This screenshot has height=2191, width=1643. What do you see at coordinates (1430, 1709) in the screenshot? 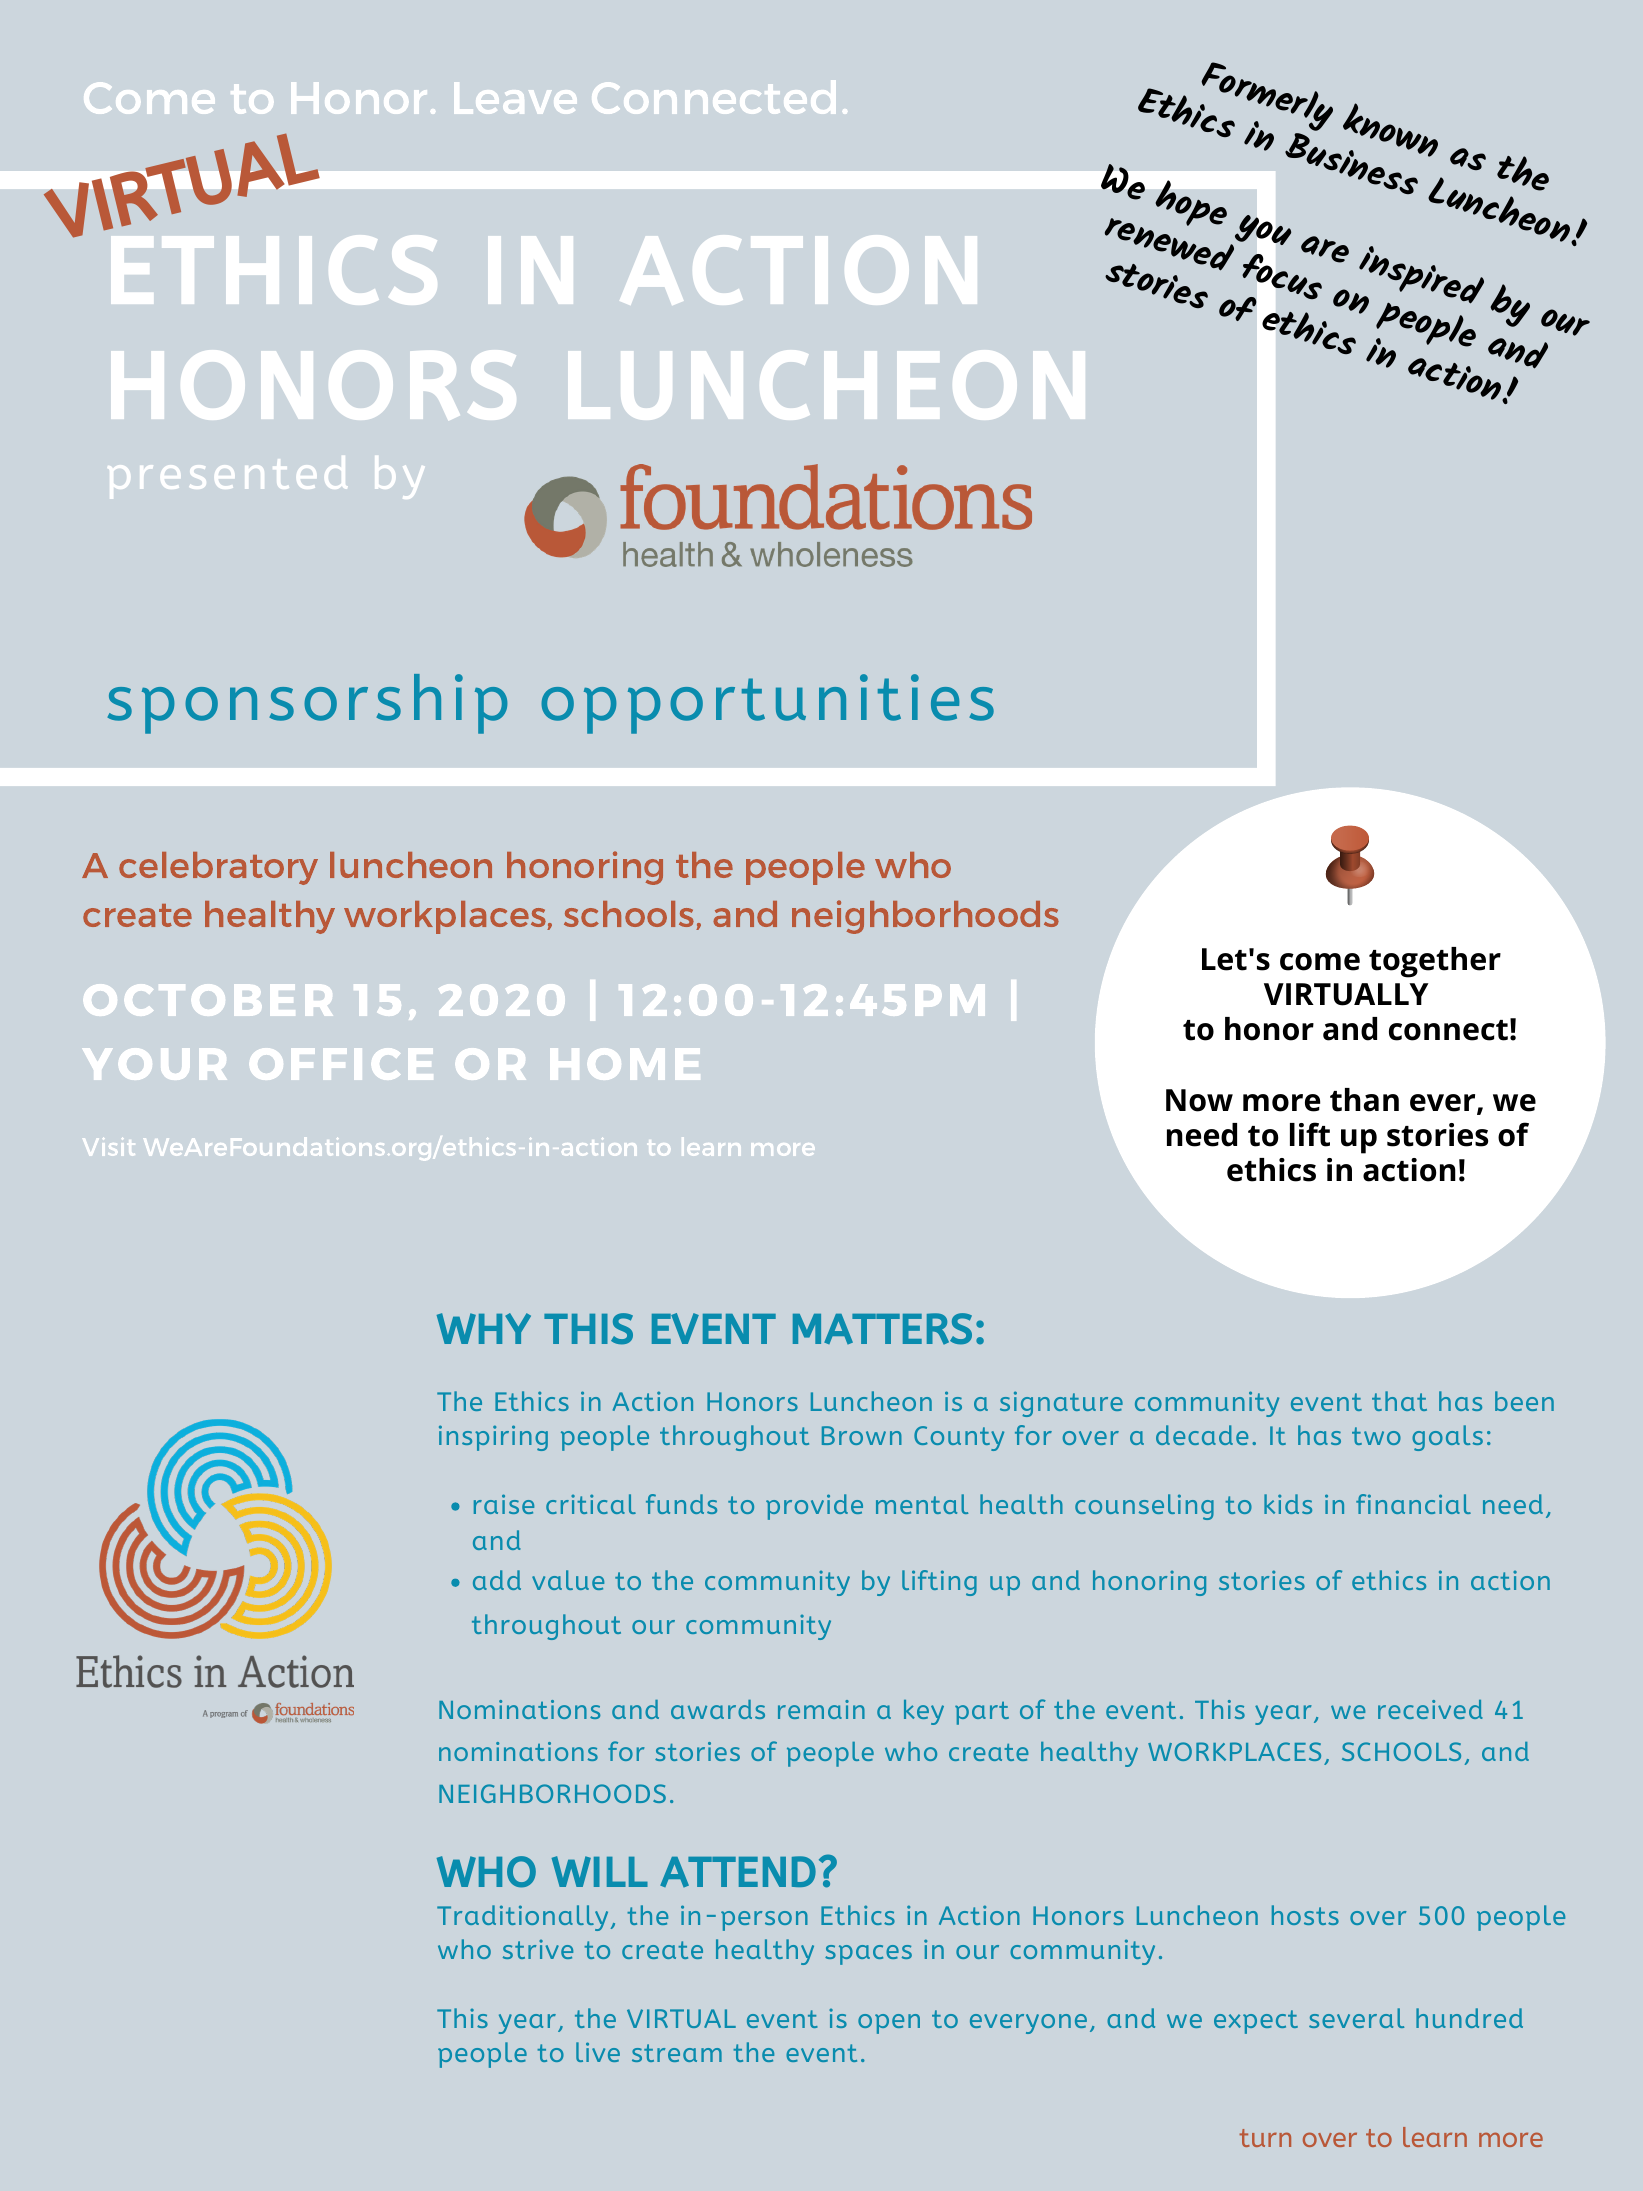
I see `received` at bounding box center [1430, 1709].
